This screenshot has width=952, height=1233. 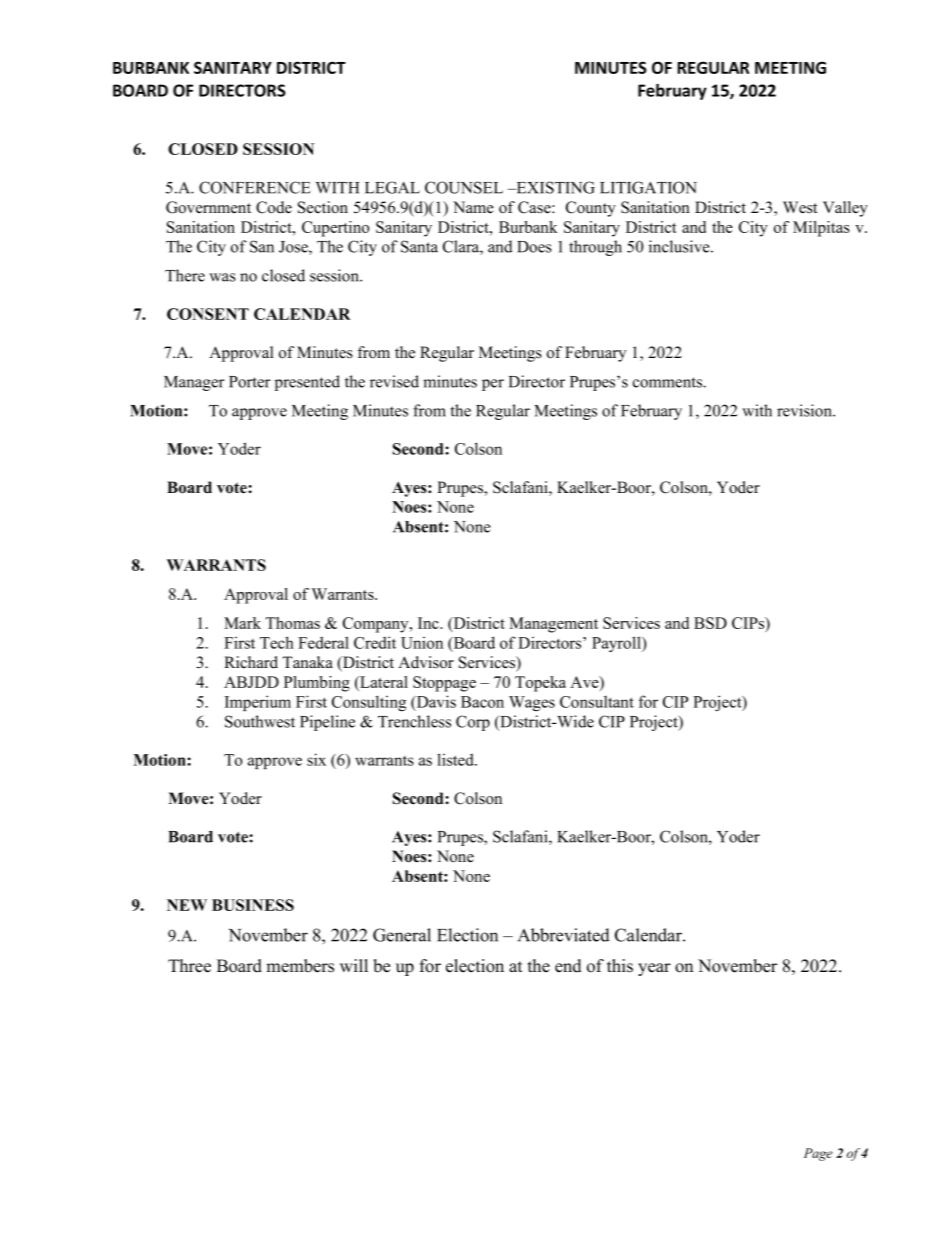 I want to click on BSD, so click(x=710, y=623).
